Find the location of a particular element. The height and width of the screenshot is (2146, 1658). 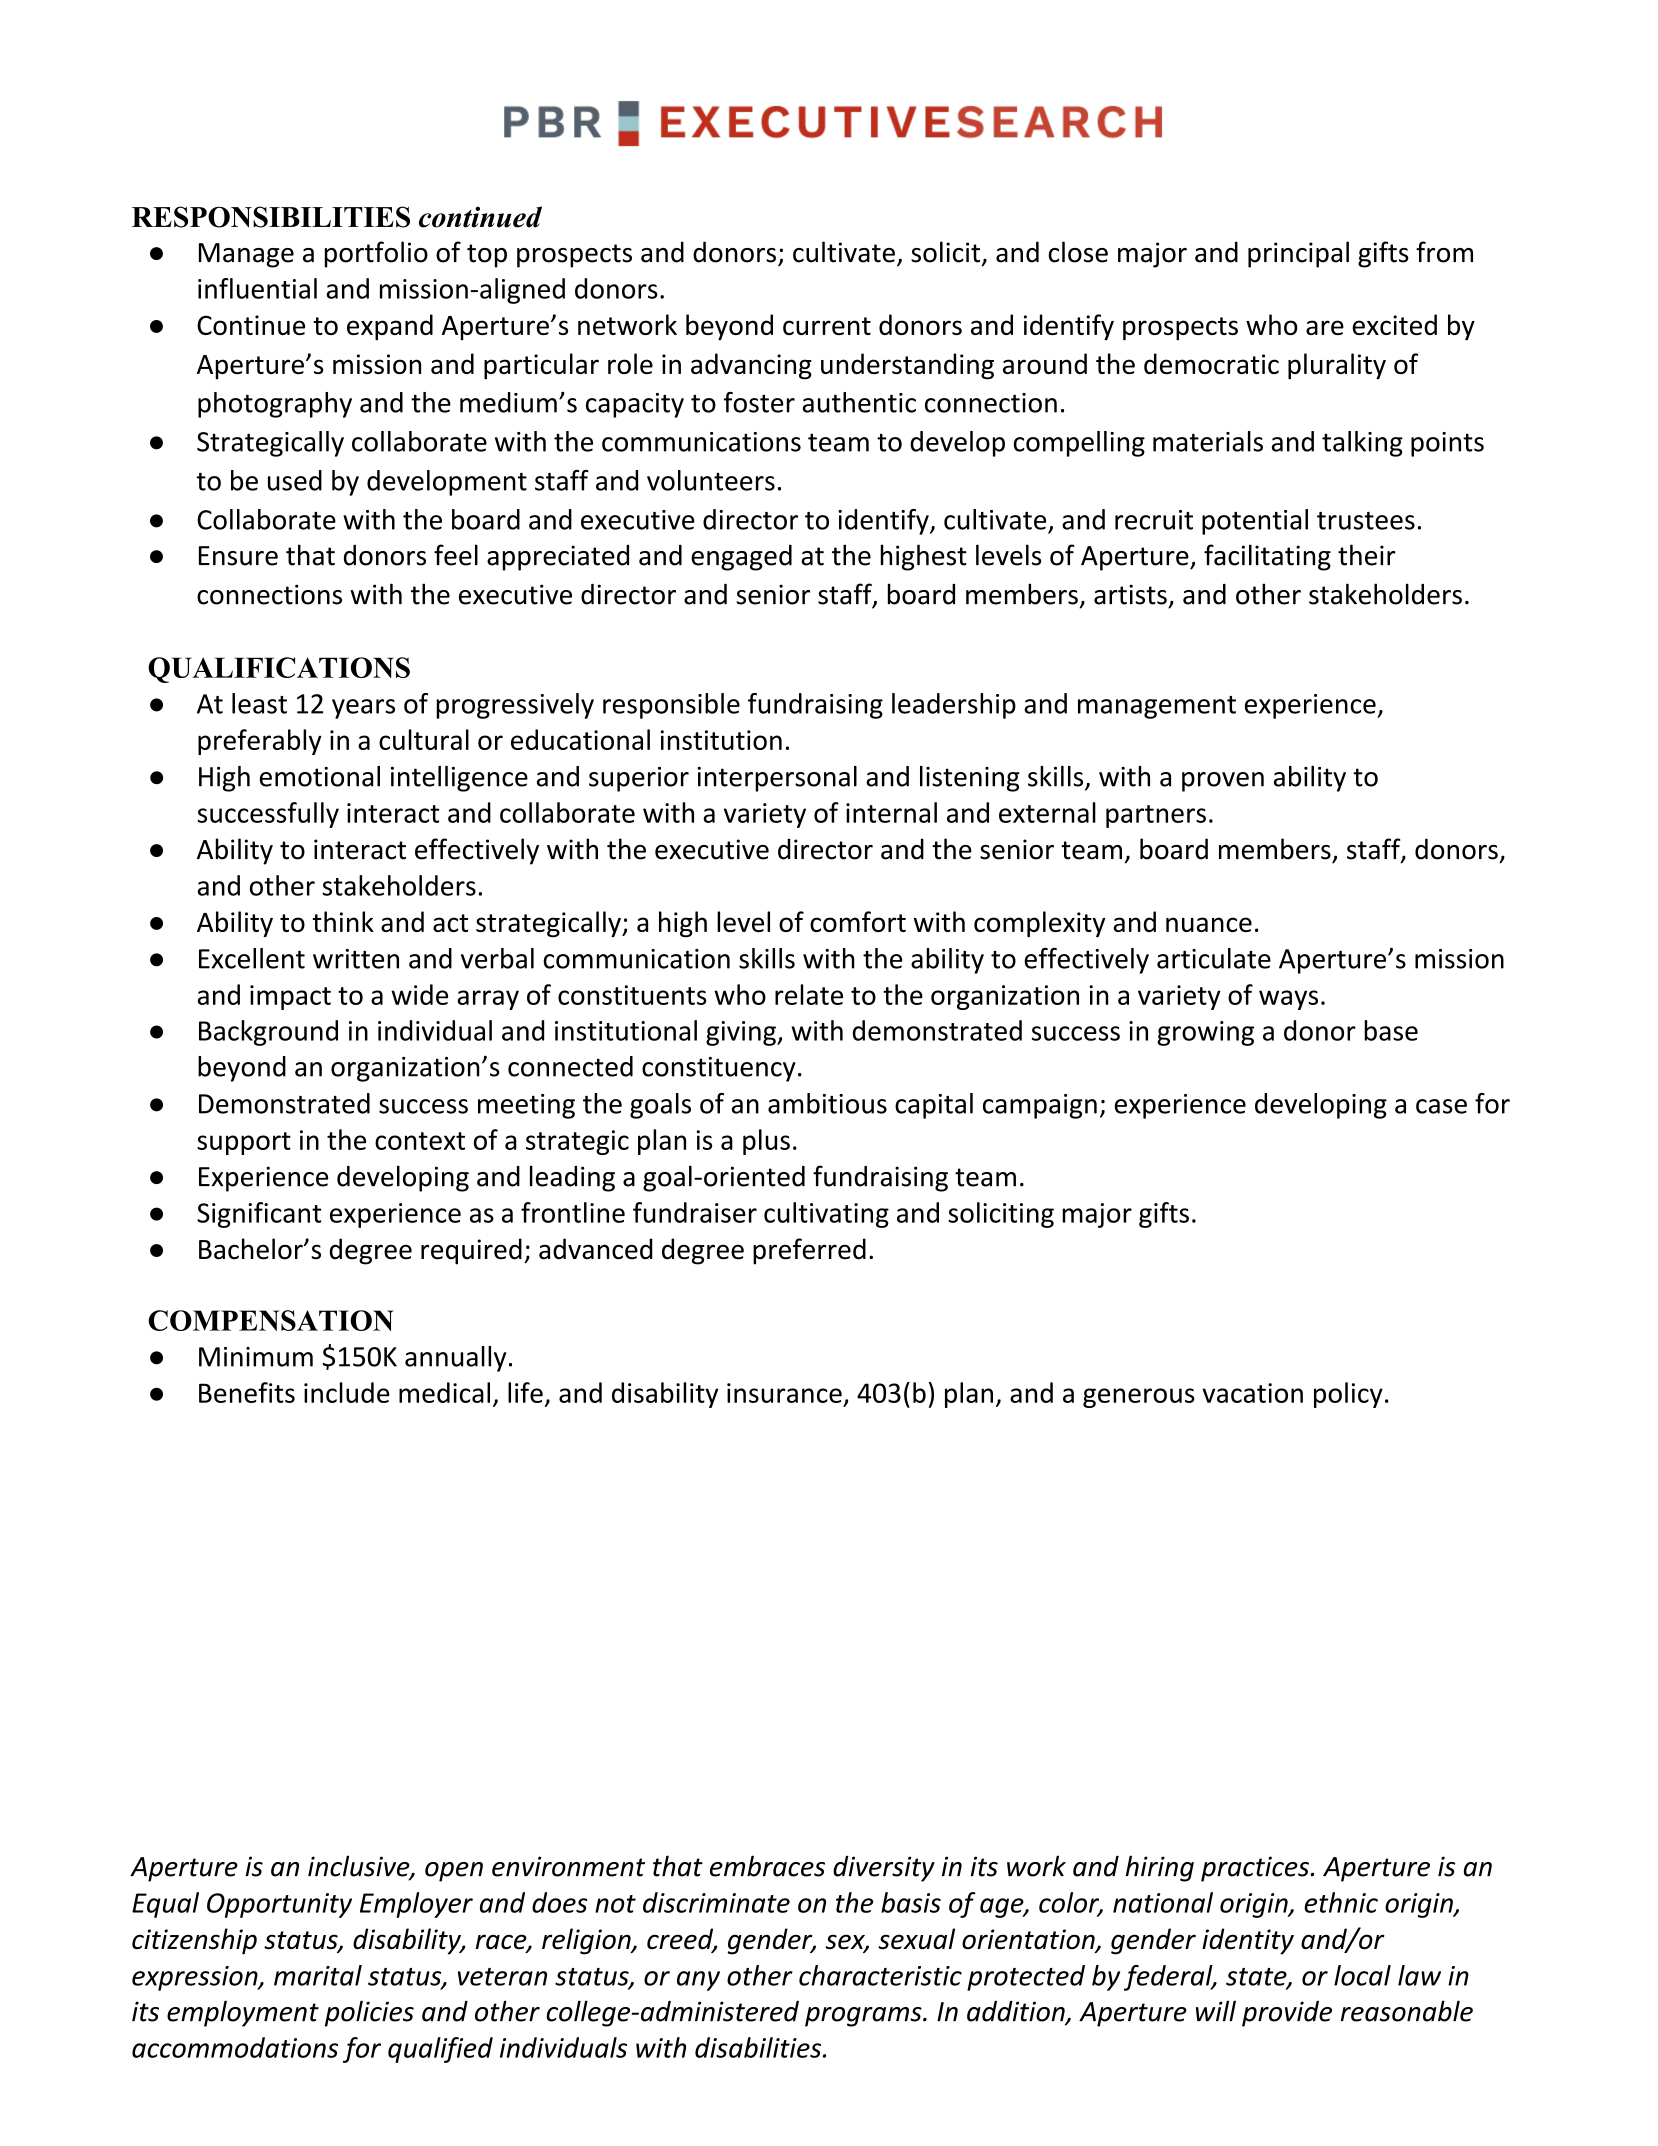

marital is located at coordinates (318, 1975).
